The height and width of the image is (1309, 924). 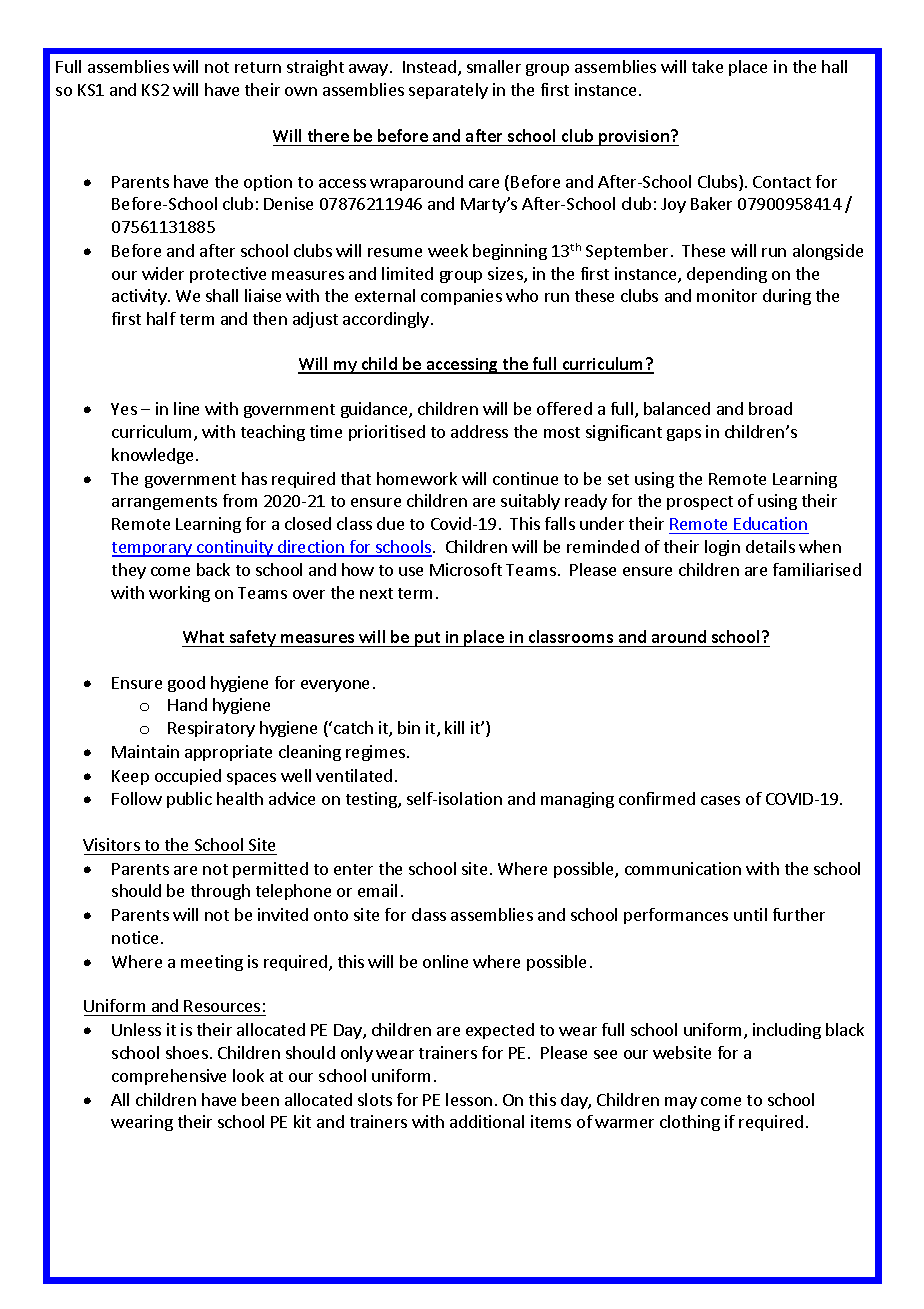 What do you see at coordinates (189, 800) in the image?
I see `public` at bounding box center [189, 800].
